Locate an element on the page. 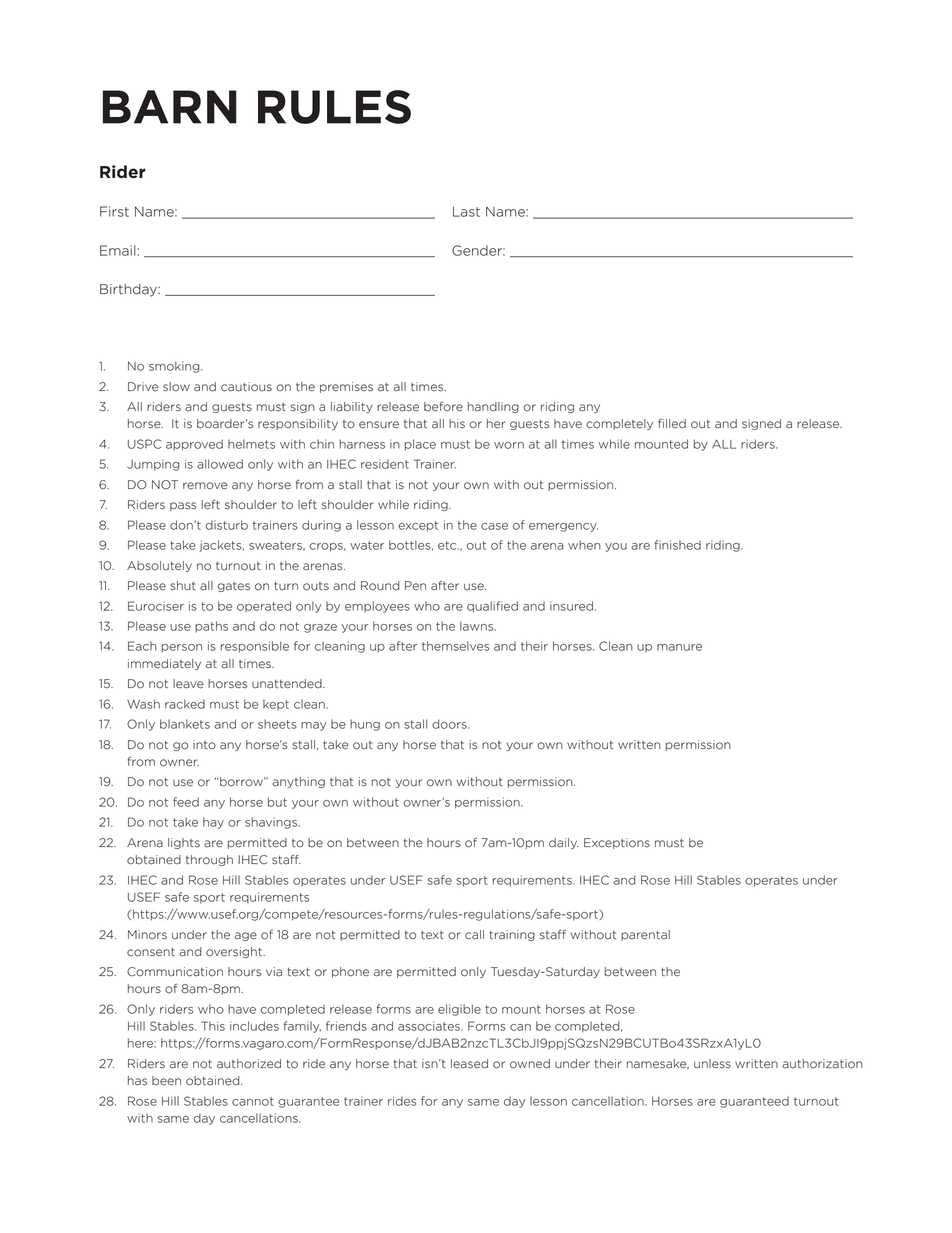 This image has width=952, height=1233. been is located at coordinates (166, 1081).
